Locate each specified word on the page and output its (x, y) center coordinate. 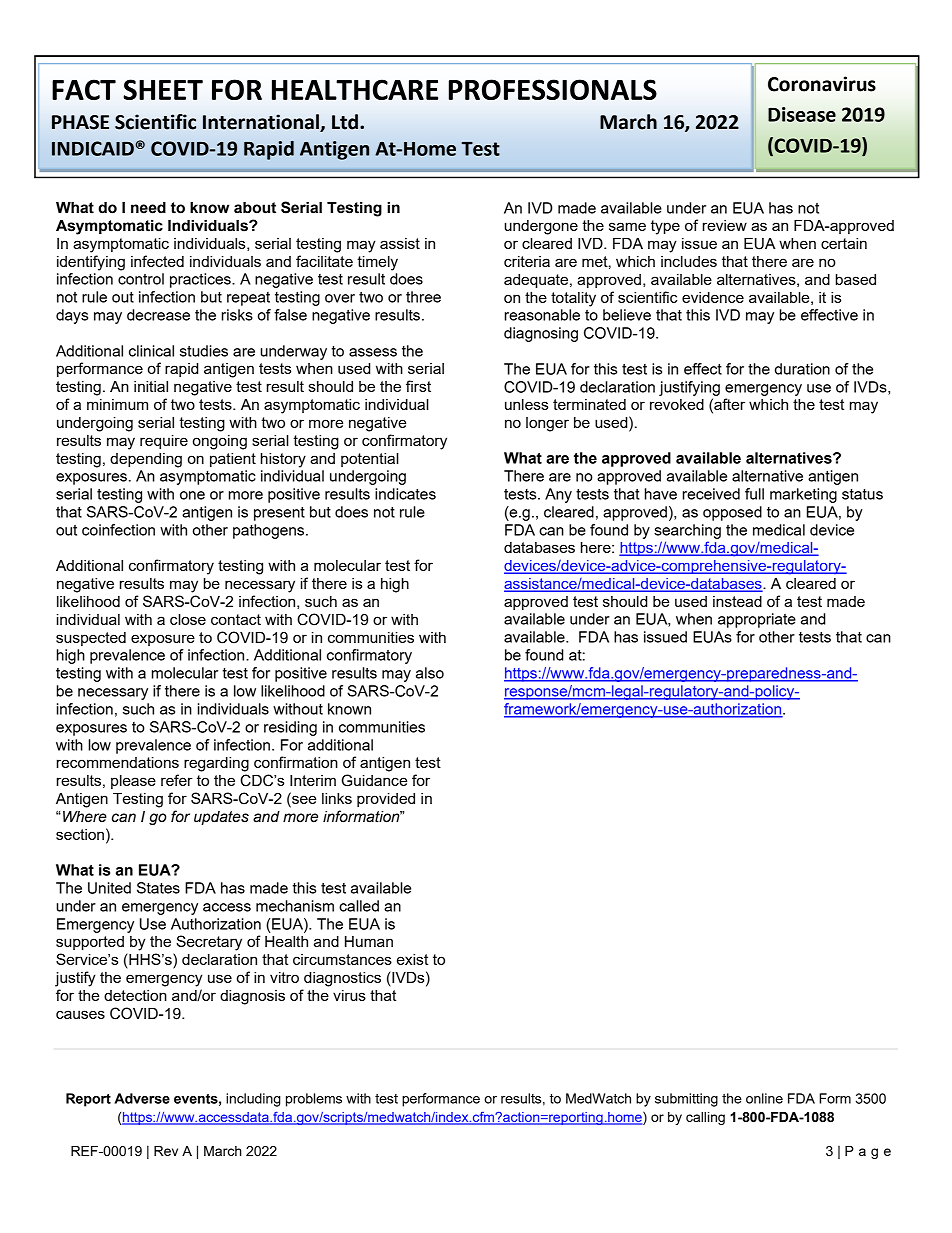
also (430, 673)
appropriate (757, 620)
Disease (802, 114)
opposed (732, 513)
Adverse (142, 1098)
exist (412, 959)
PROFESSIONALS (553, 89)
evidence (713, 297)
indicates (405, 494)
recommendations (118, 762)
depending (146, 460)
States (158, 888)
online (764, 1098)
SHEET (163, 89)
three (423, 297)
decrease (158, 315)
